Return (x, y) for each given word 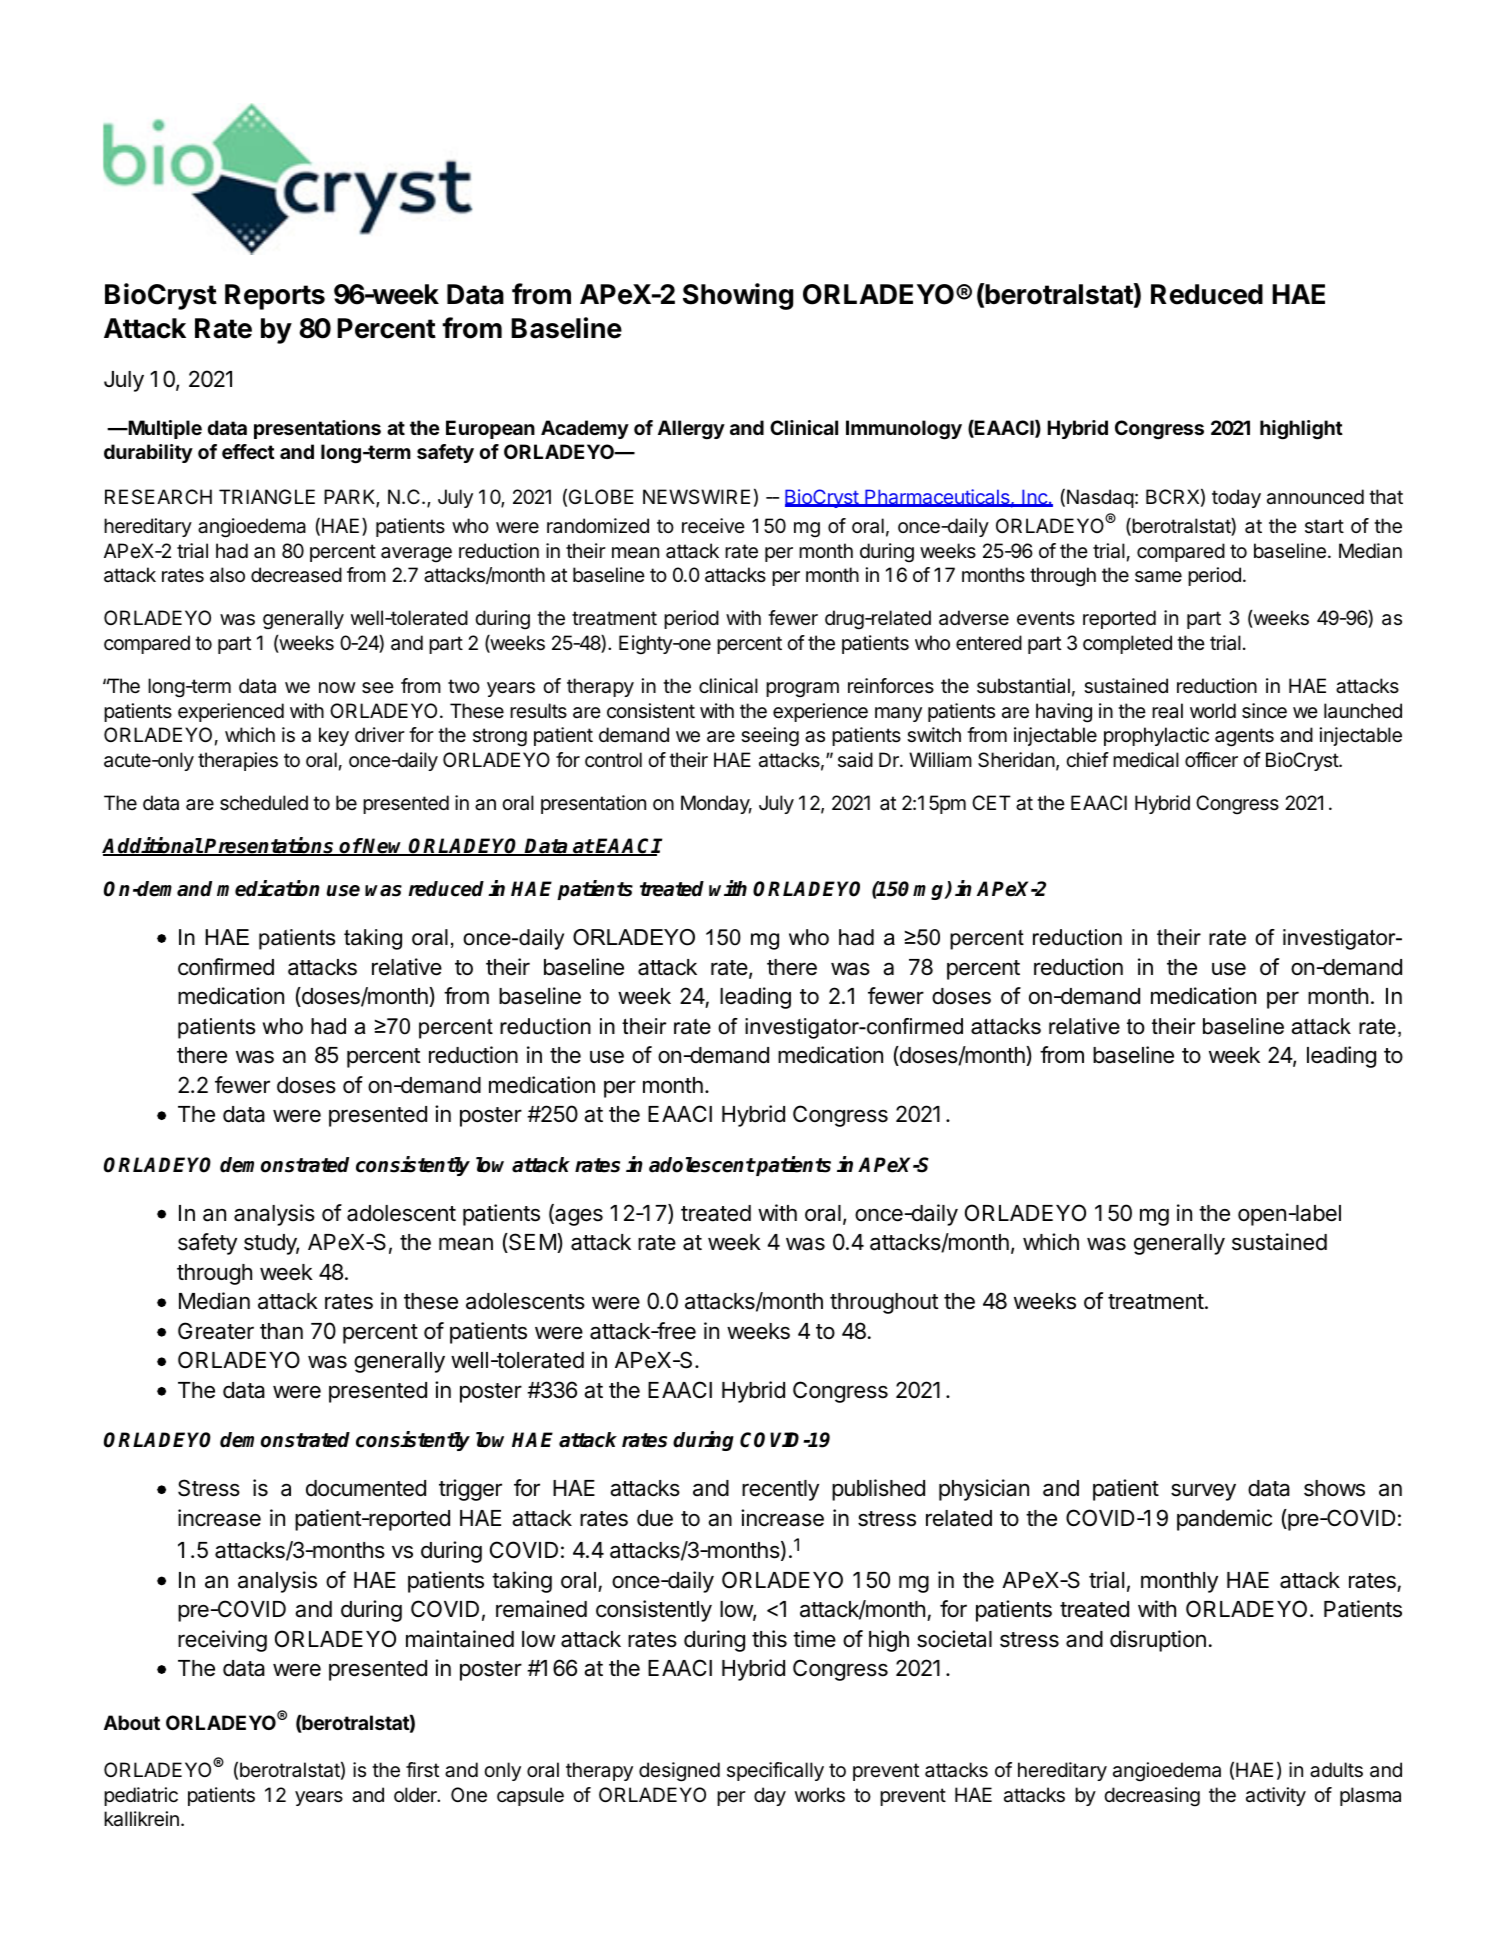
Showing (738, 296)
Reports (275, 297)
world (1213, 710)
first (422, 1770)
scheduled (264, 803)
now (337, 687)
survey (1203, 1492)
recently (780, 1490)
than (281, 1331)
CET (991, 802)
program (802, 690)
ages (578, 1217)
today (1236, 498)
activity (1276, 1796)
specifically (775, 1771)
